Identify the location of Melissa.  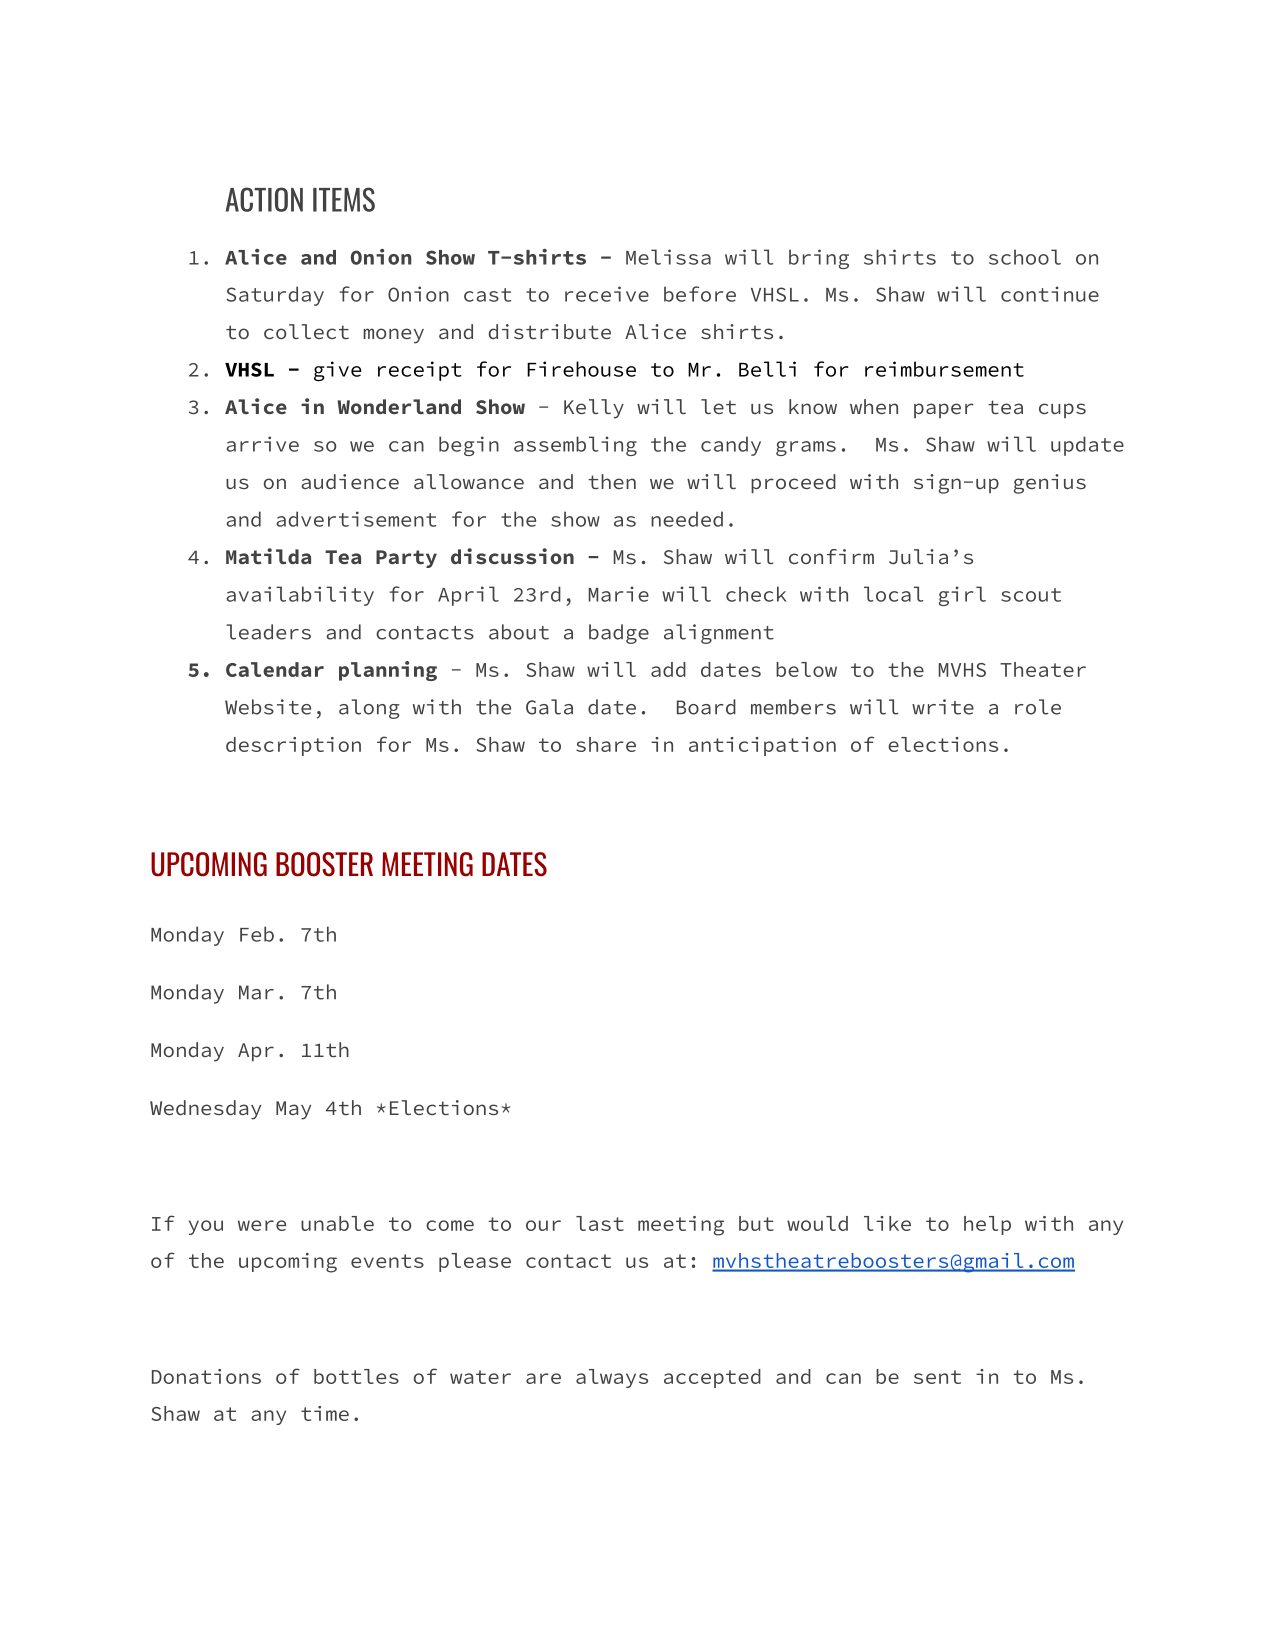
(668, 257).
